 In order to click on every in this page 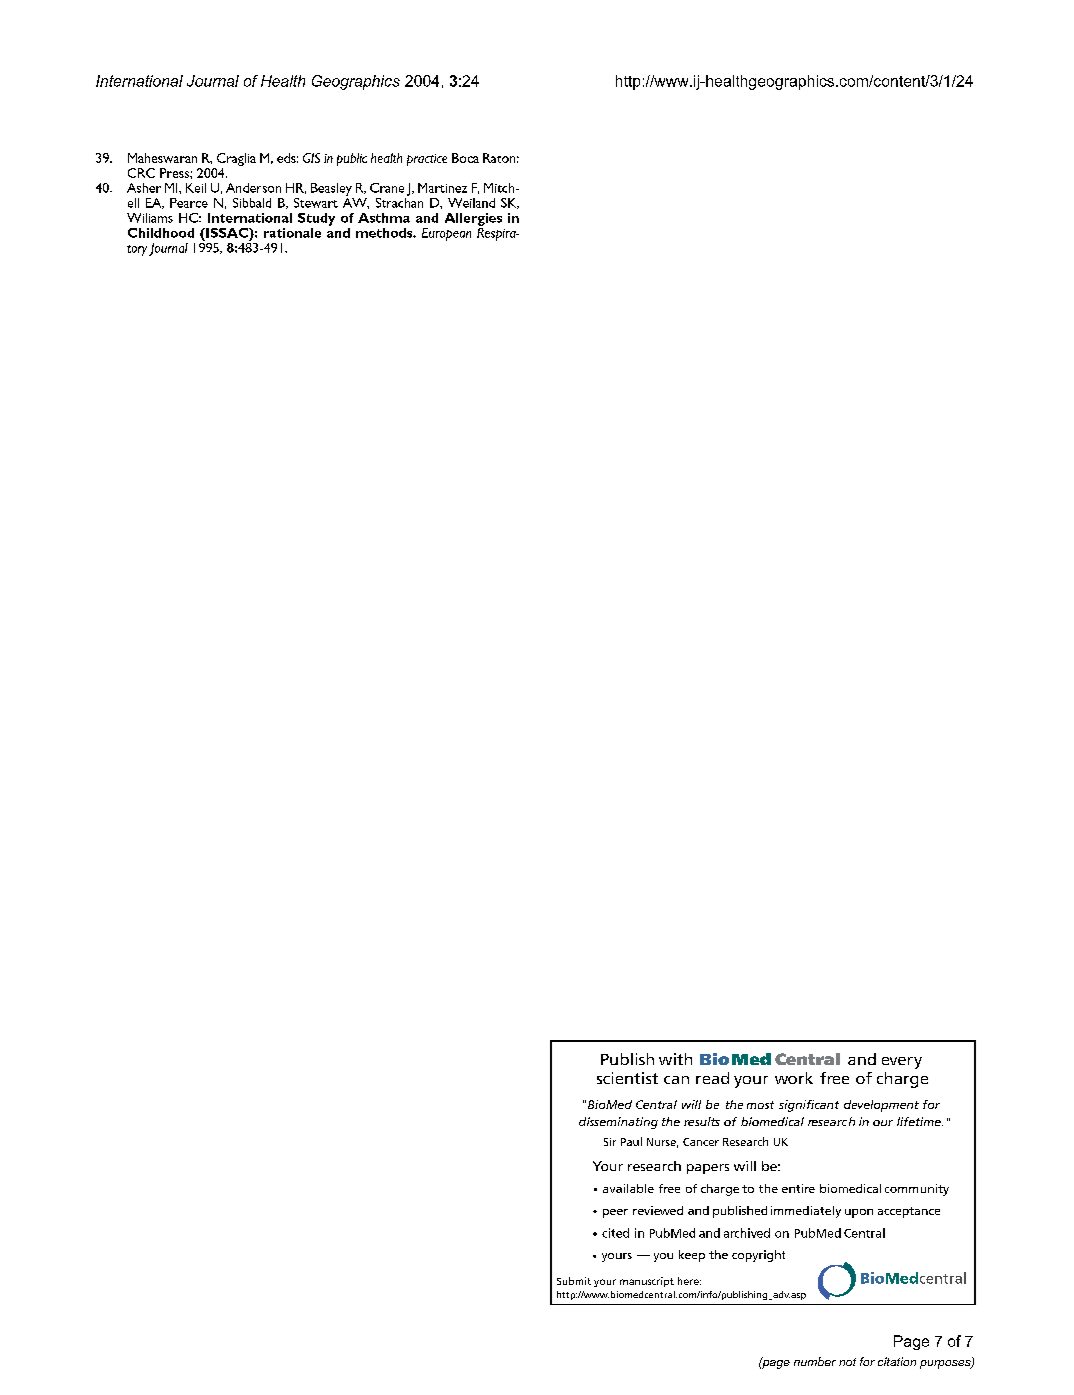, I will do `click(902, 1063)`.
